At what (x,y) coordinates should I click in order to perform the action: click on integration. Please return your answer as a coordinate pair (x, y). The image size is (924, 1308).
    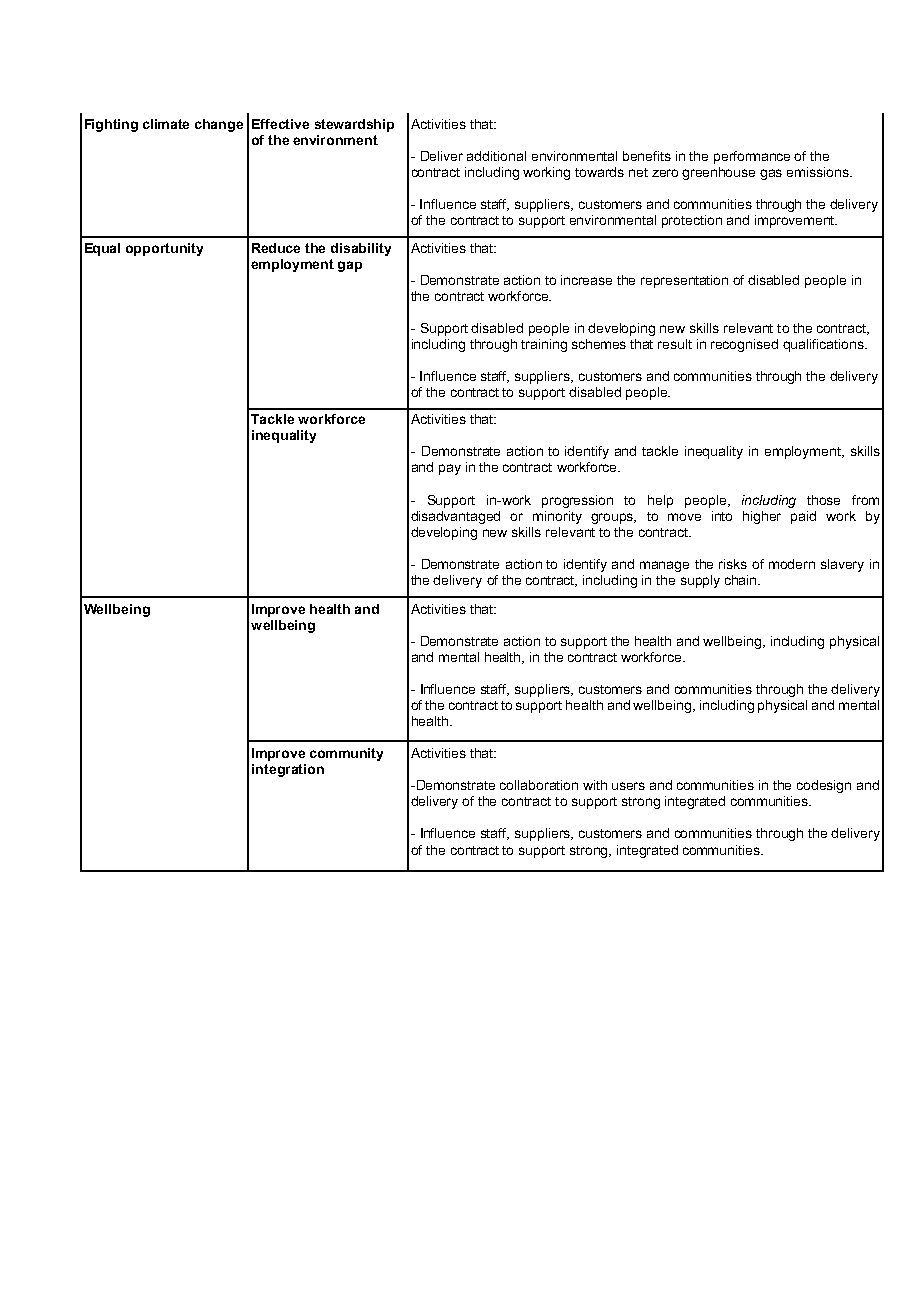
    Looking at the image, I should click on (288, 770).
